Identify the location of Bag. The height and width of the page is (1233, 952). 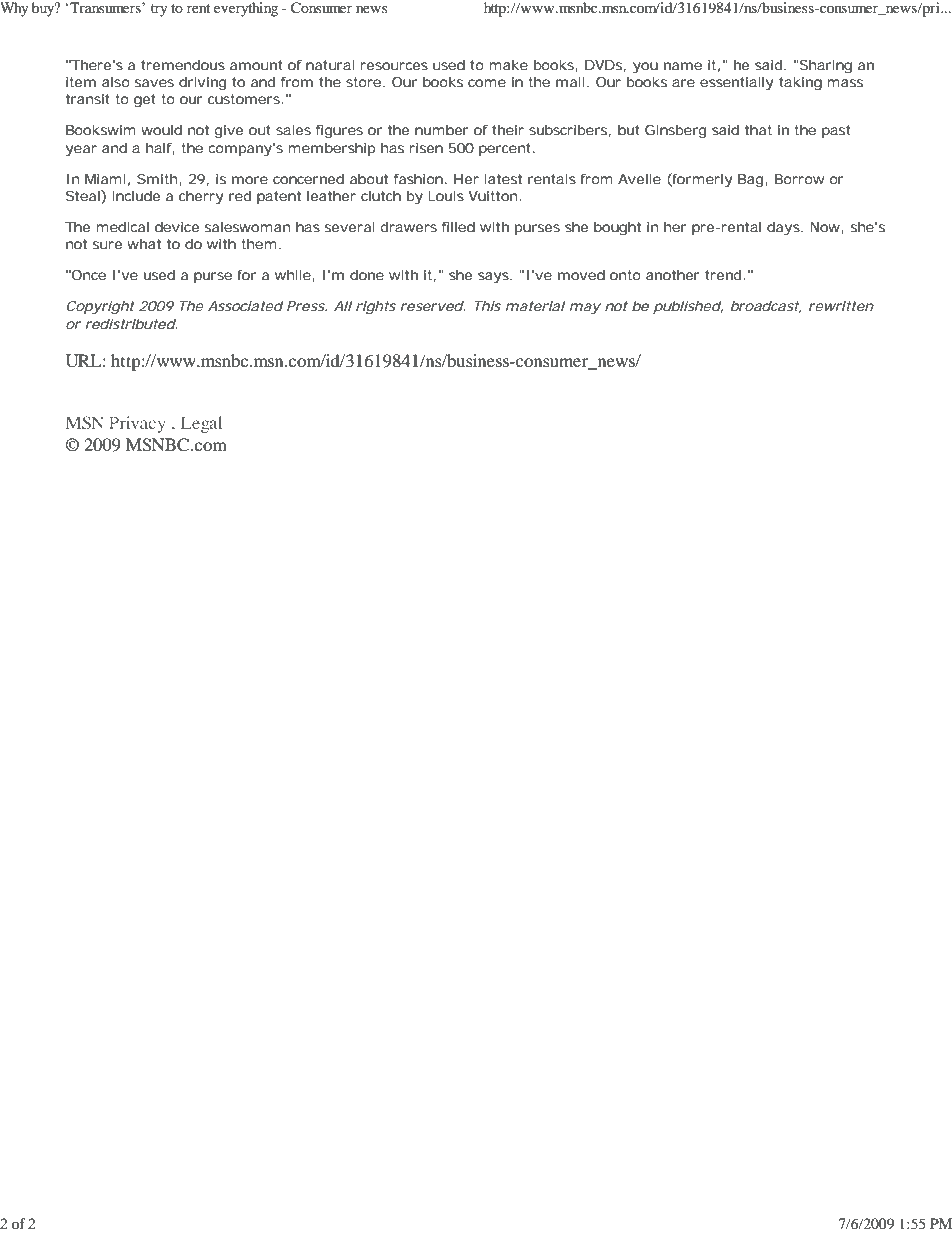
(750, 181).
